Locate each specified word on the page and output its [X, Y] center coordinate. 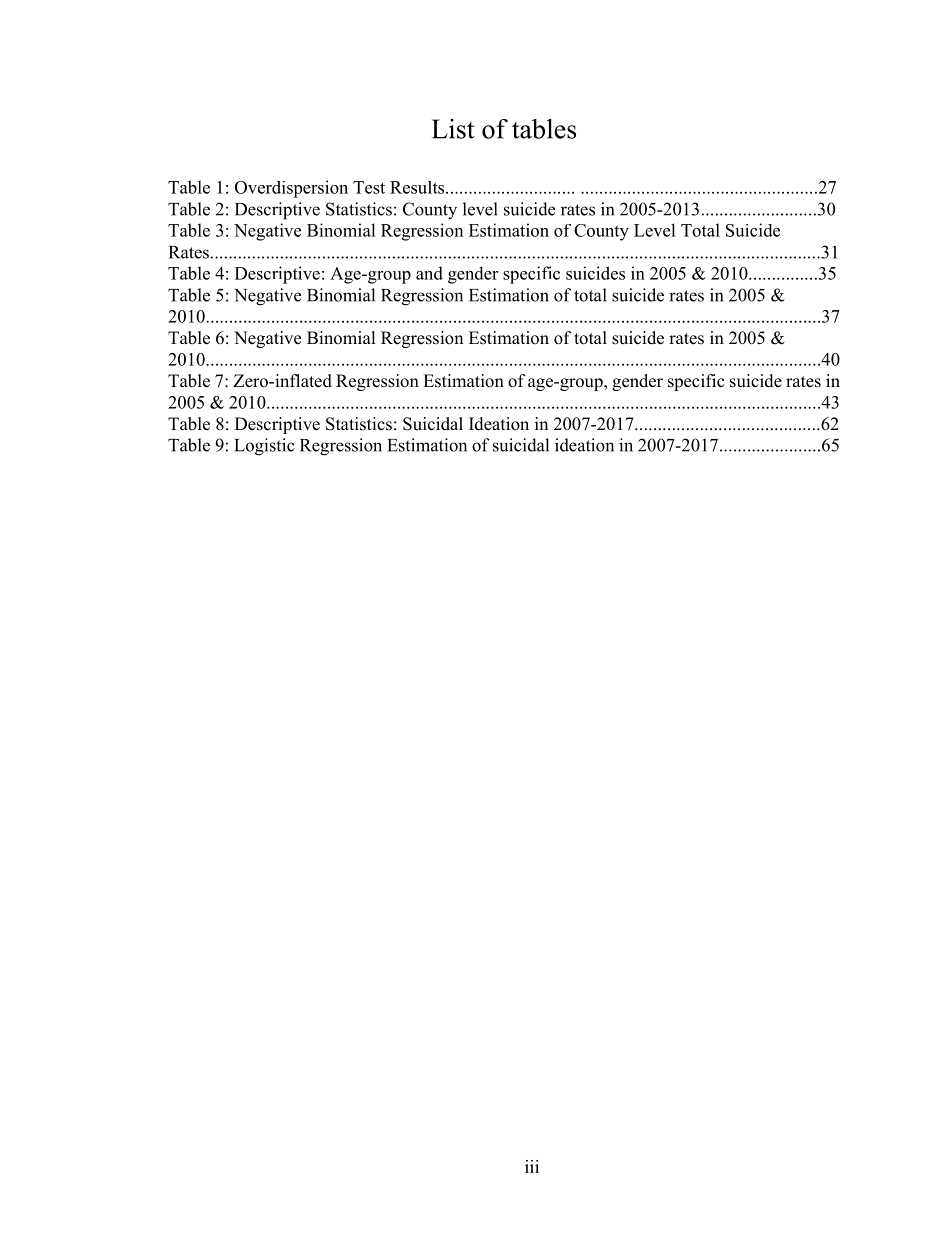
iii [532, 1166]
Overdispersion [291, 189]
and [429, 273]
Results [418, 187]
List [453, 129]
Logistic [264, 447]
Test [369, 187]
